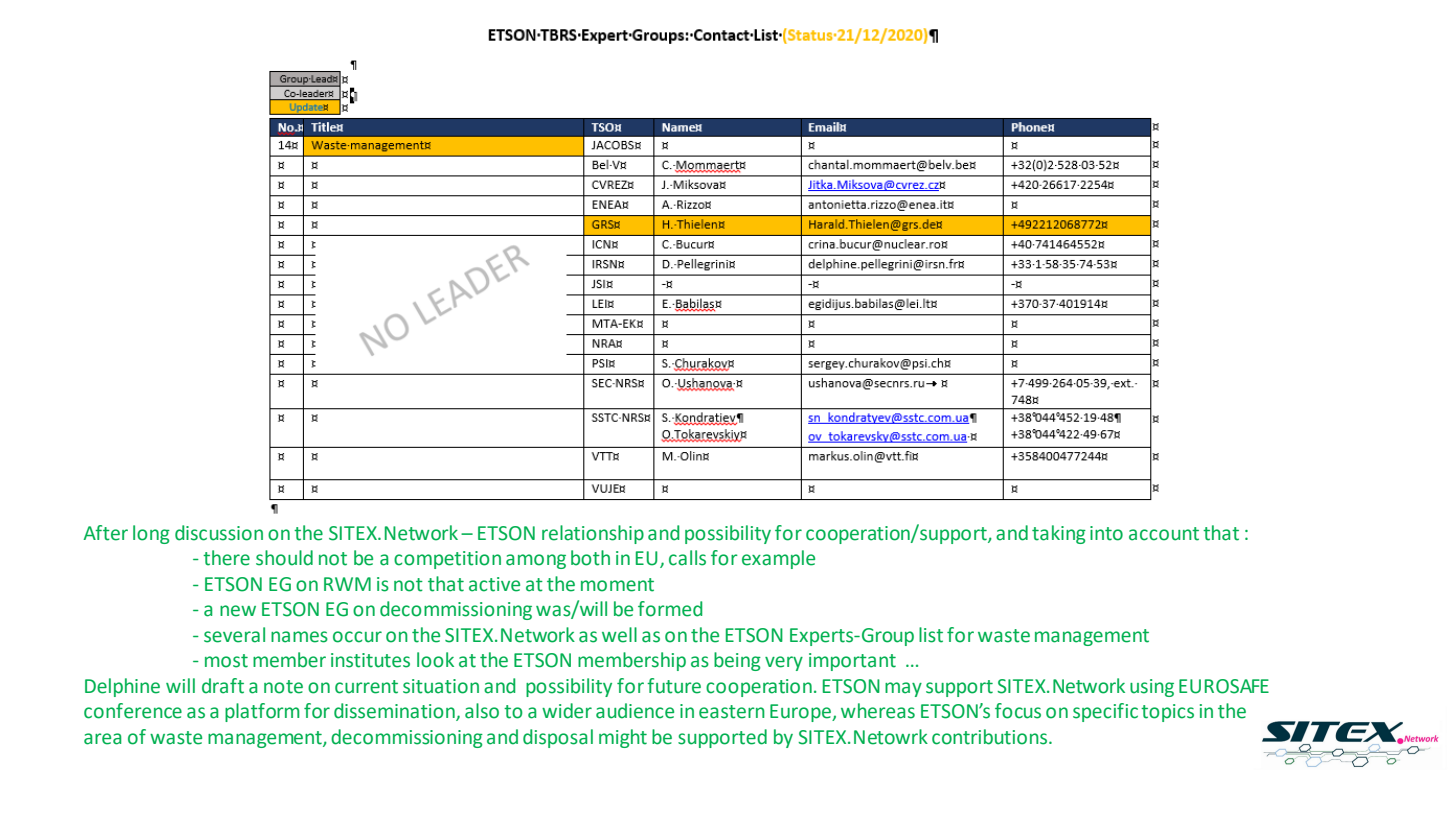 The height and width of the screenshot is (819, 1456). I want to click on taking, so click(1059, 534).
